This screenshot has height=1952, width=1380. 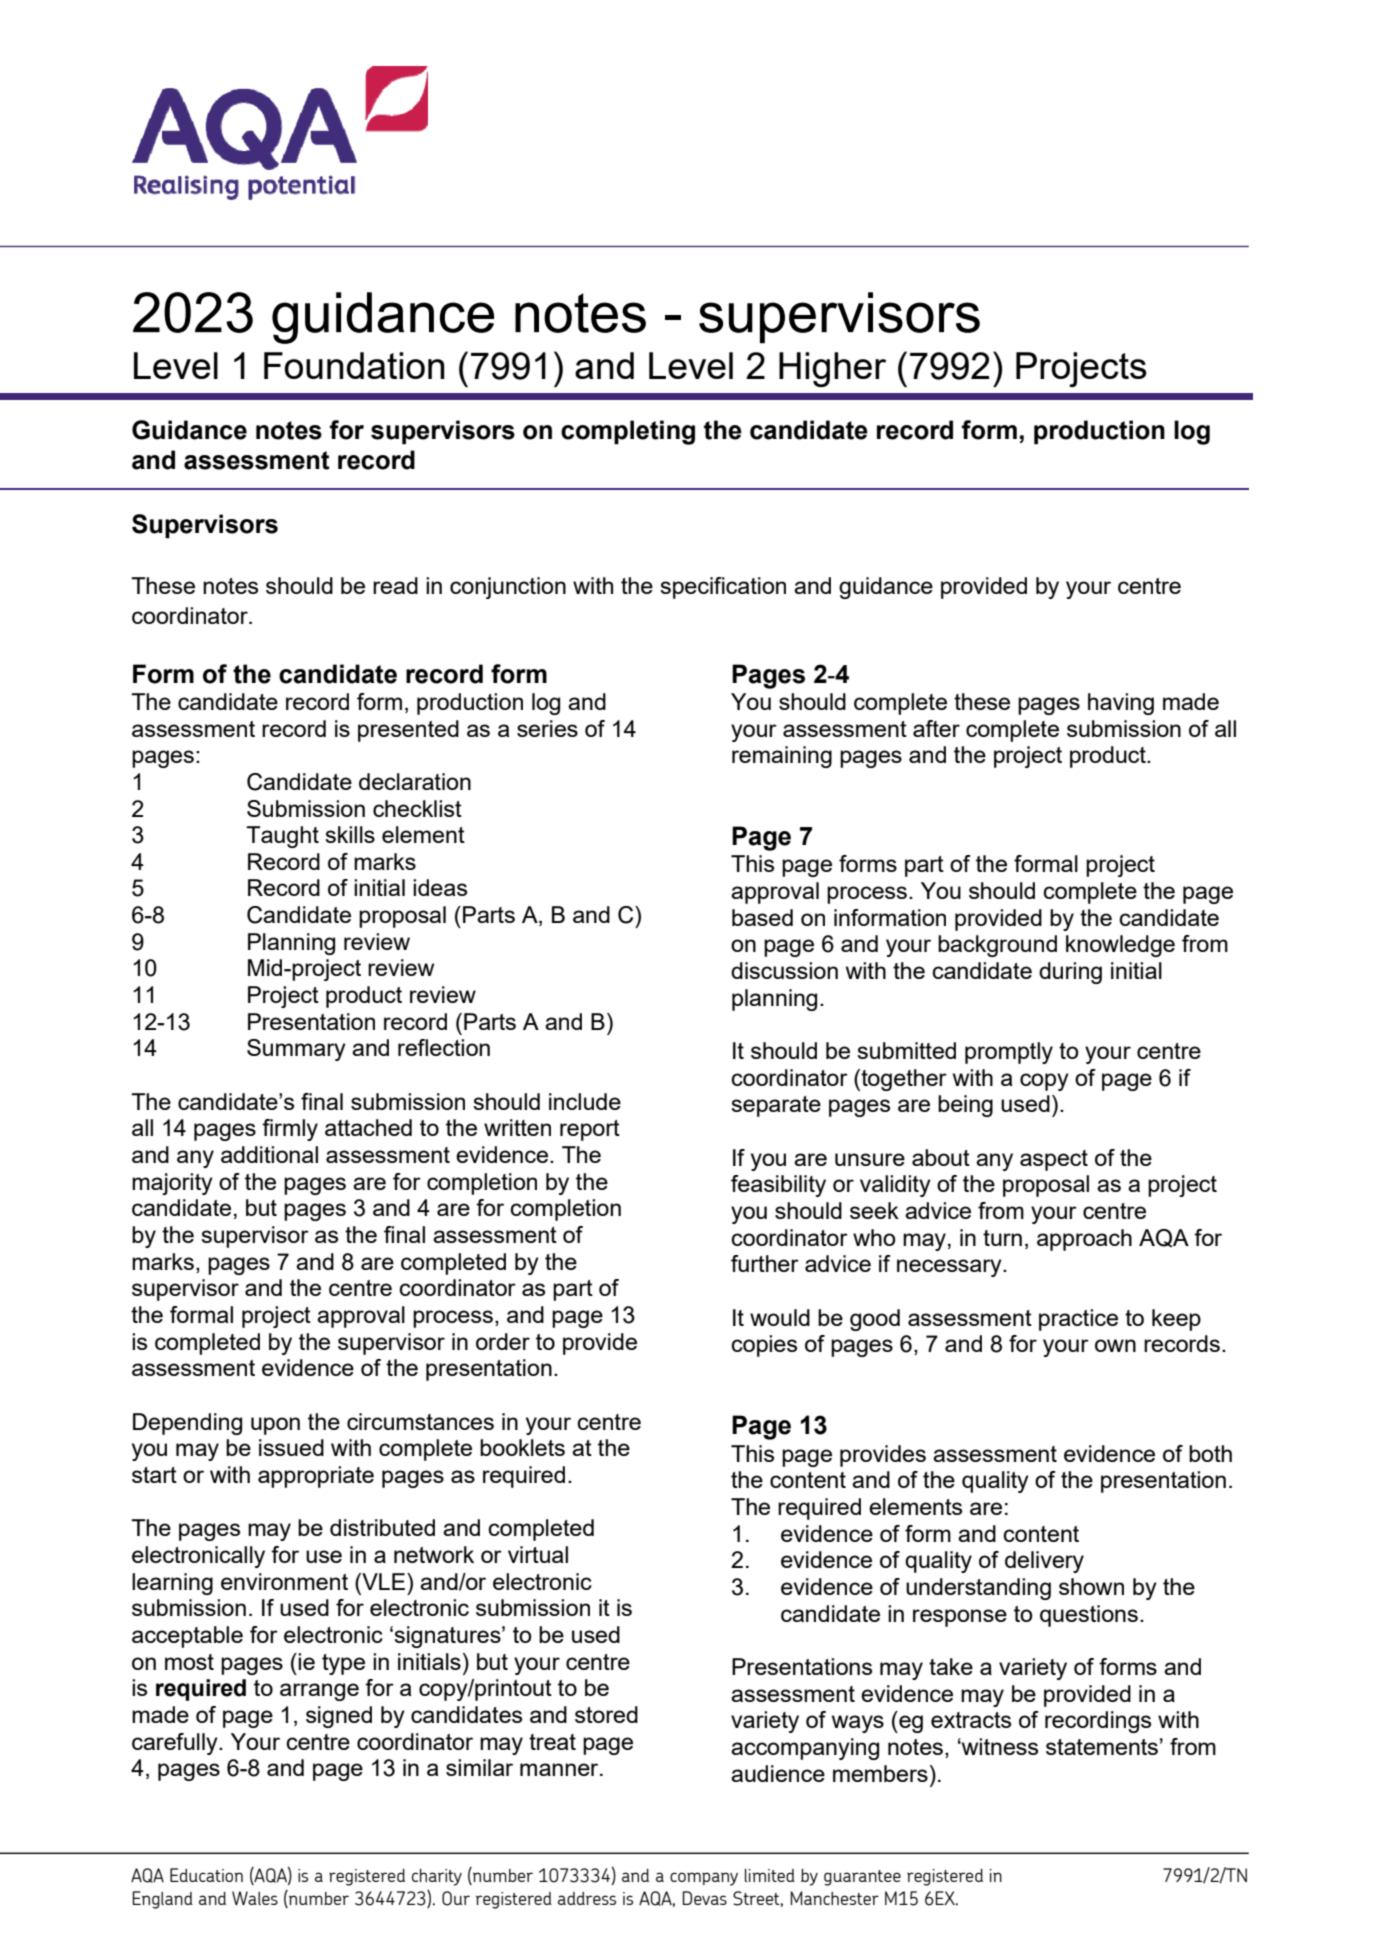 I want to click on copies, so click(x=764, y=1346).
